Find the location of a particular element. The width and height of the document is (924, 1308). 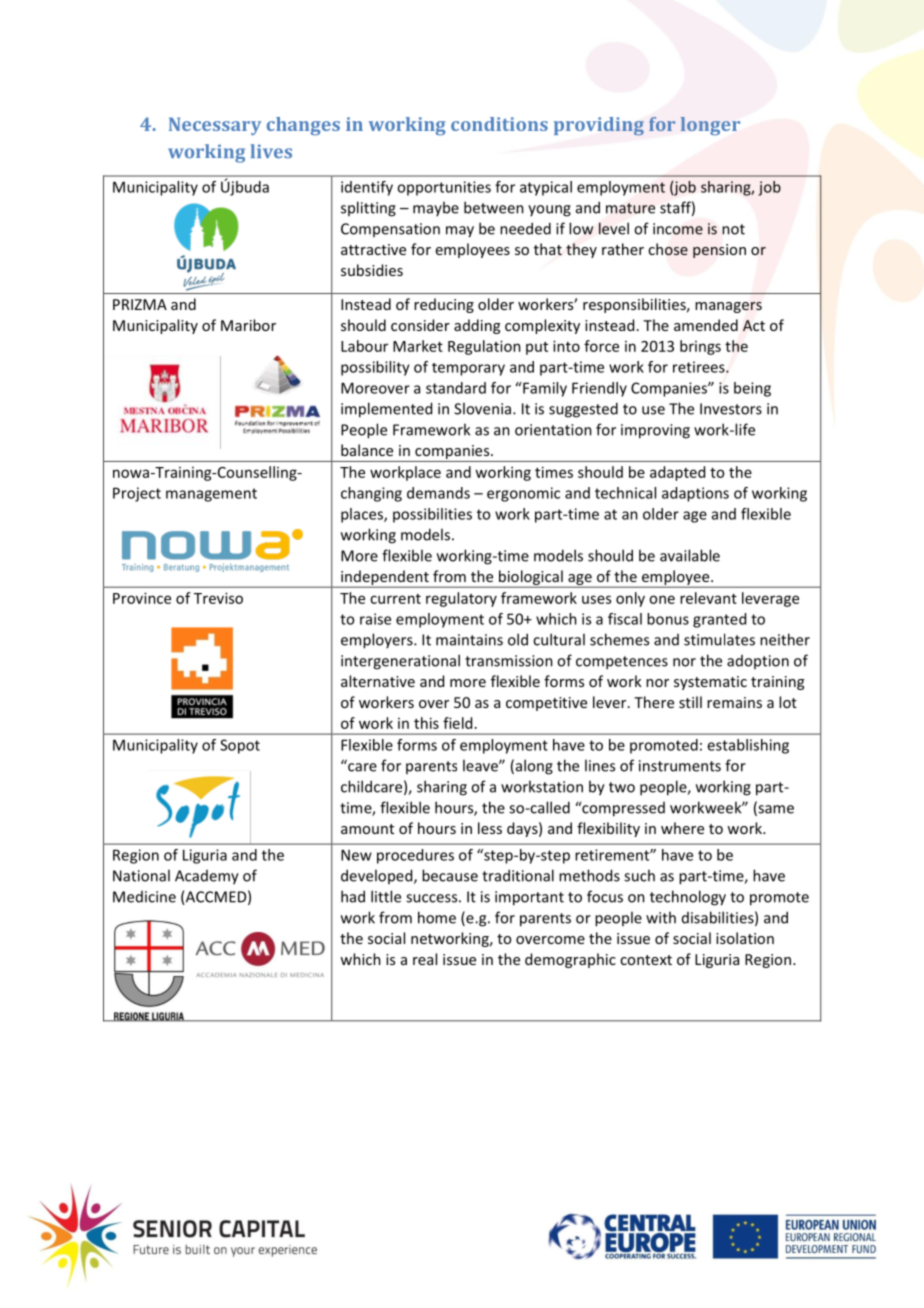

Academy is located at coordinates (207, 877).
